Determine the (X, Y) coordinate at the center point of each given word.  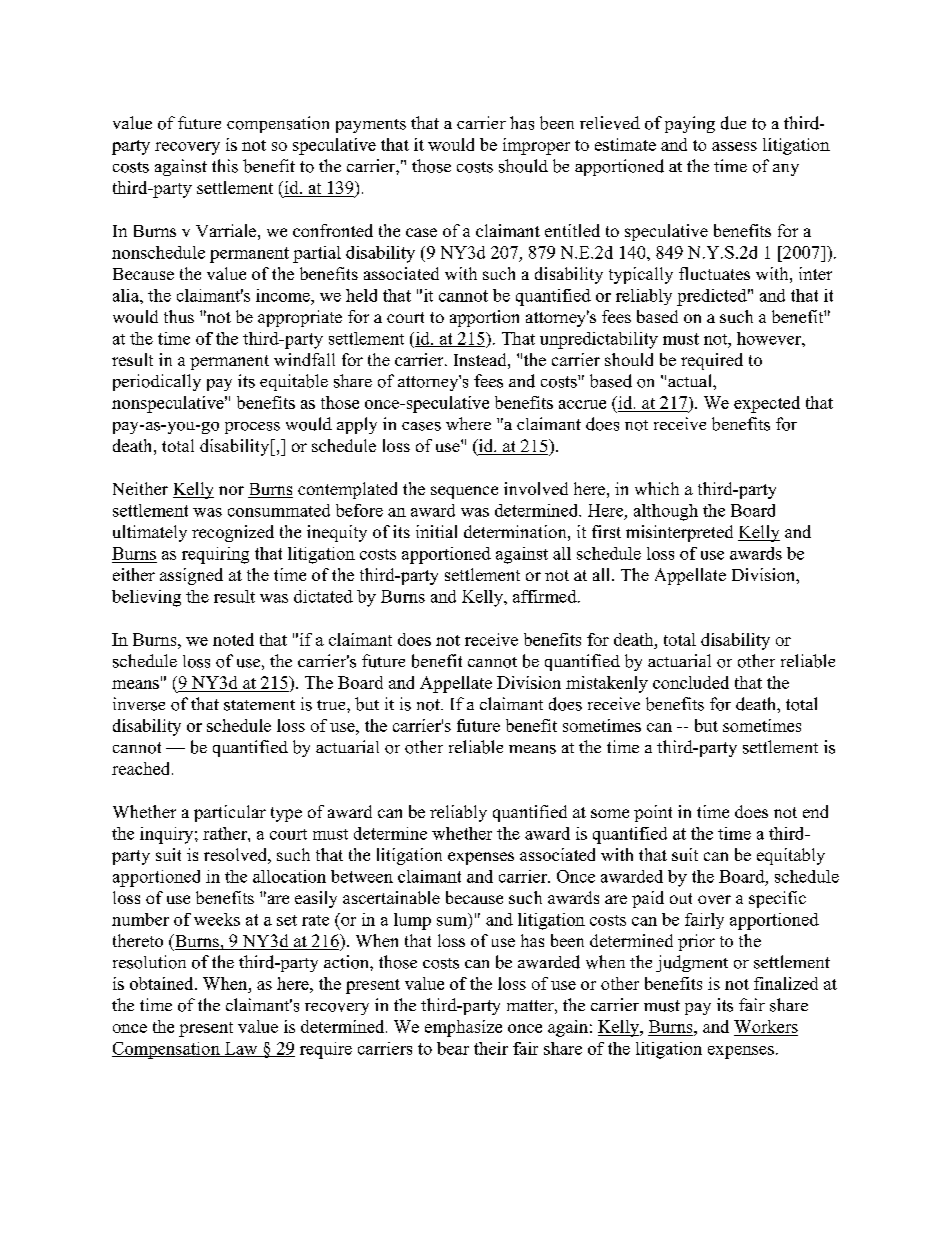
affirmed (546, 596)
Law (241, 1049)
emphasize (463, 1028)
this (225, 166)
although (666, 512)
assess (734, 146)
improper (536, 146)
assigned (191, 576)
